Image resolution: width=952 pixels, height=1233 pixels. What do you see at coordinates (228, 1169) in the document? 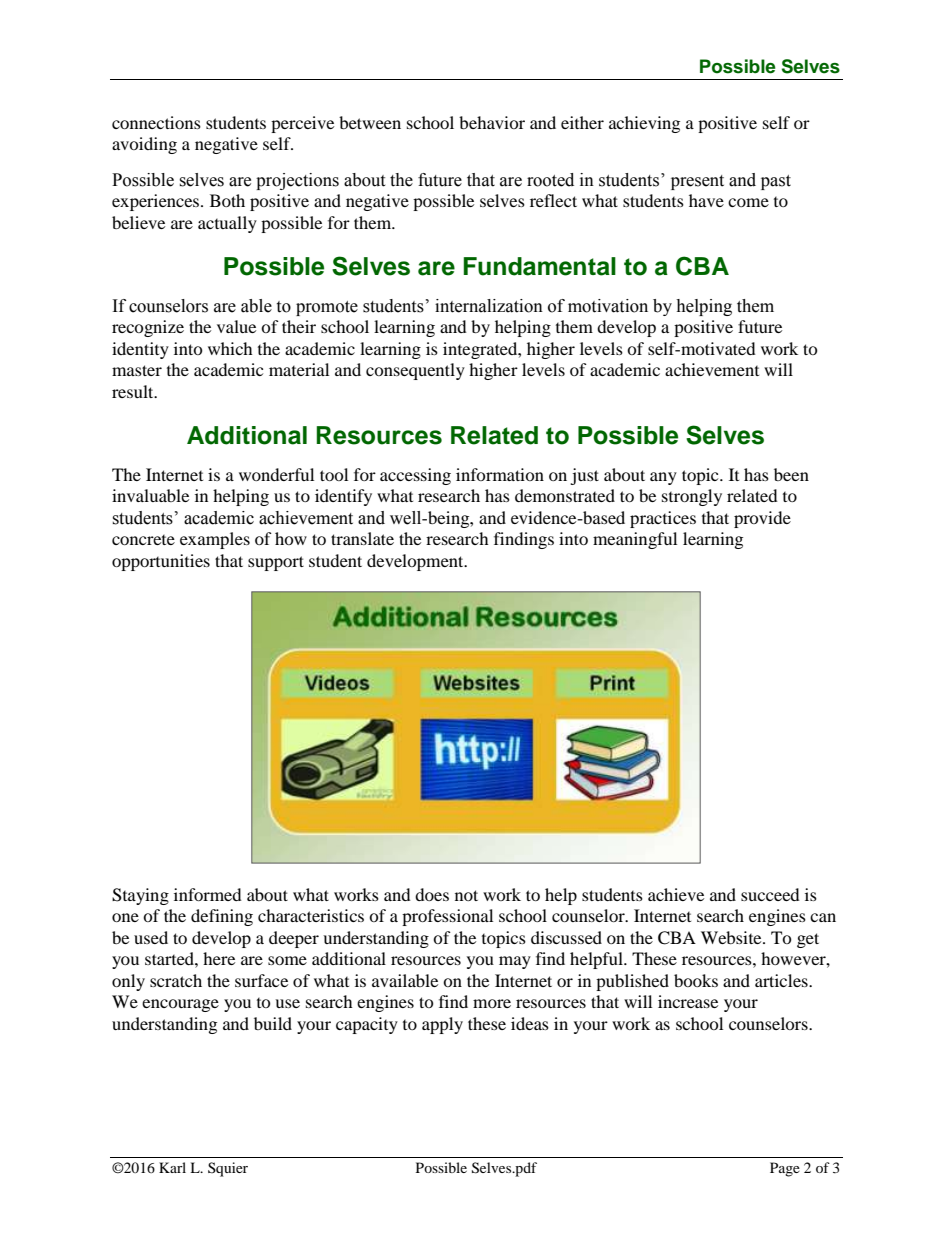
I see `Squier` at bounding box center [228, 1169].
